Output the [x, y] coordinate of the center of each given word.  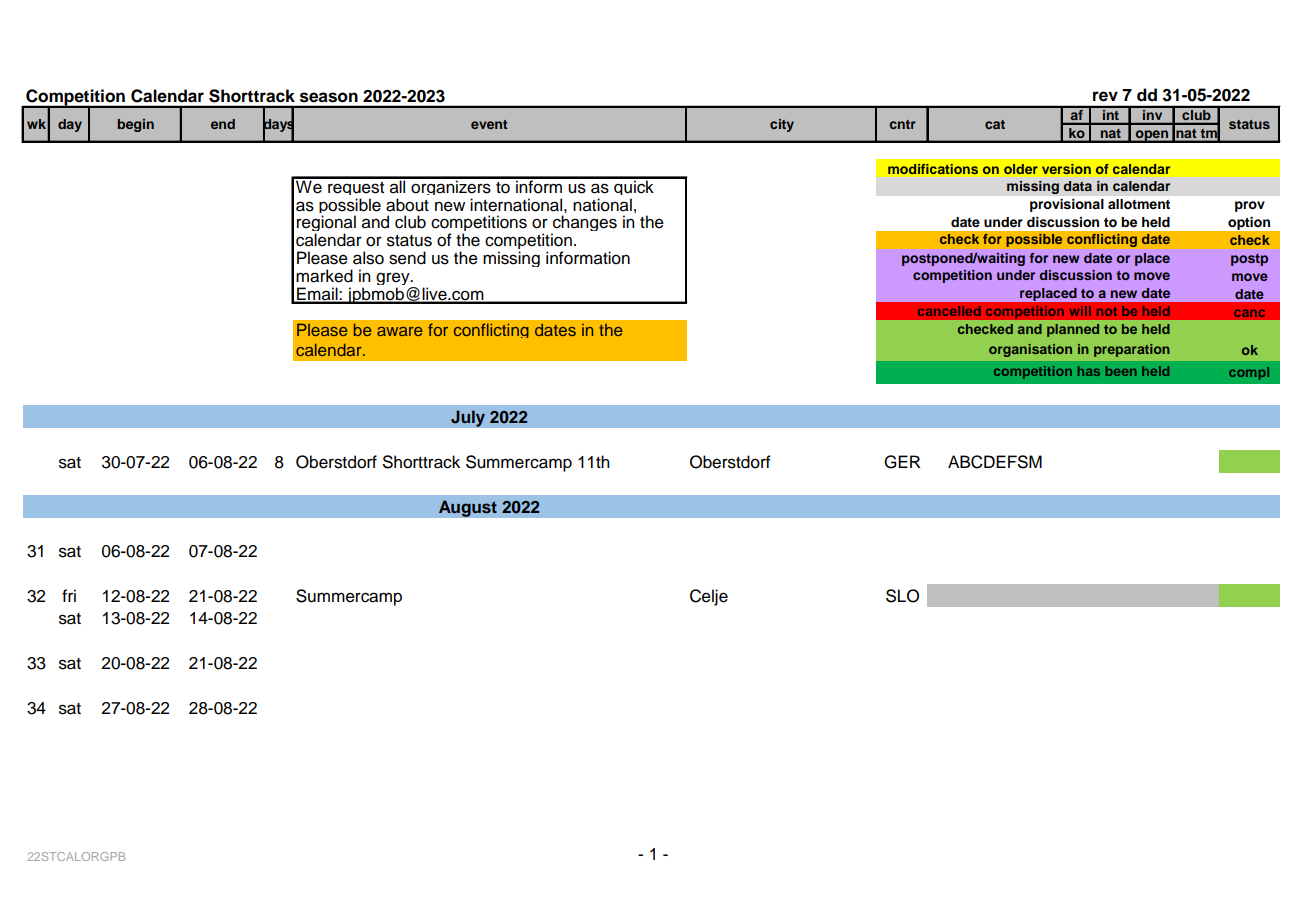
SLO [902, 596]
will [1080, 311]
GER [902, 462]
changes [584, 225]
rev [1105, 96]
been [1121, 371]
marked [324, 276]
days [278, 125]
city [782, 125]
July [468, 418]
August [468, 508]
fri [69, 595]
